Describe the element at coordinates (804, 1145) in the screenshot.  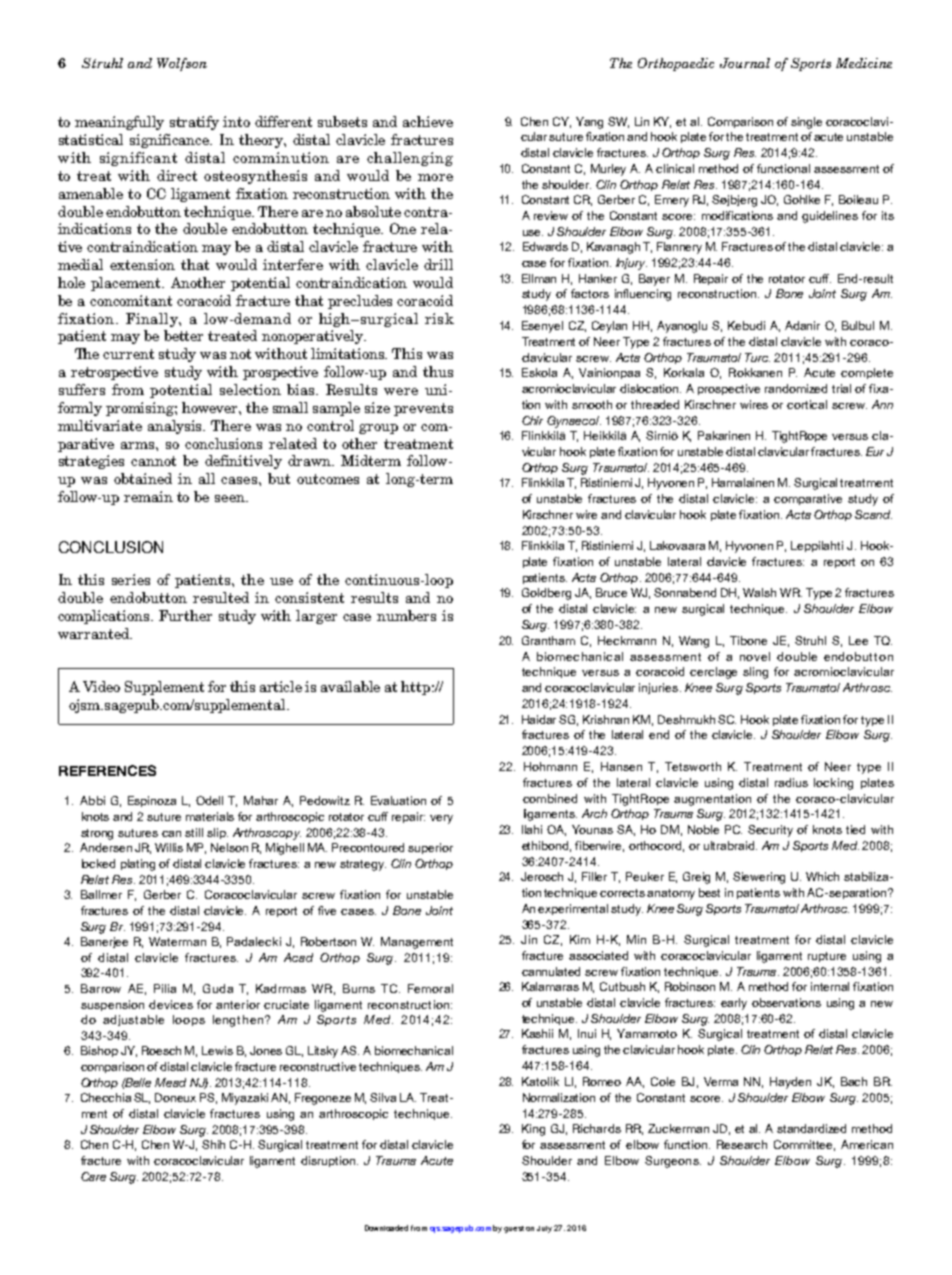
I see `Committee` at that location.
